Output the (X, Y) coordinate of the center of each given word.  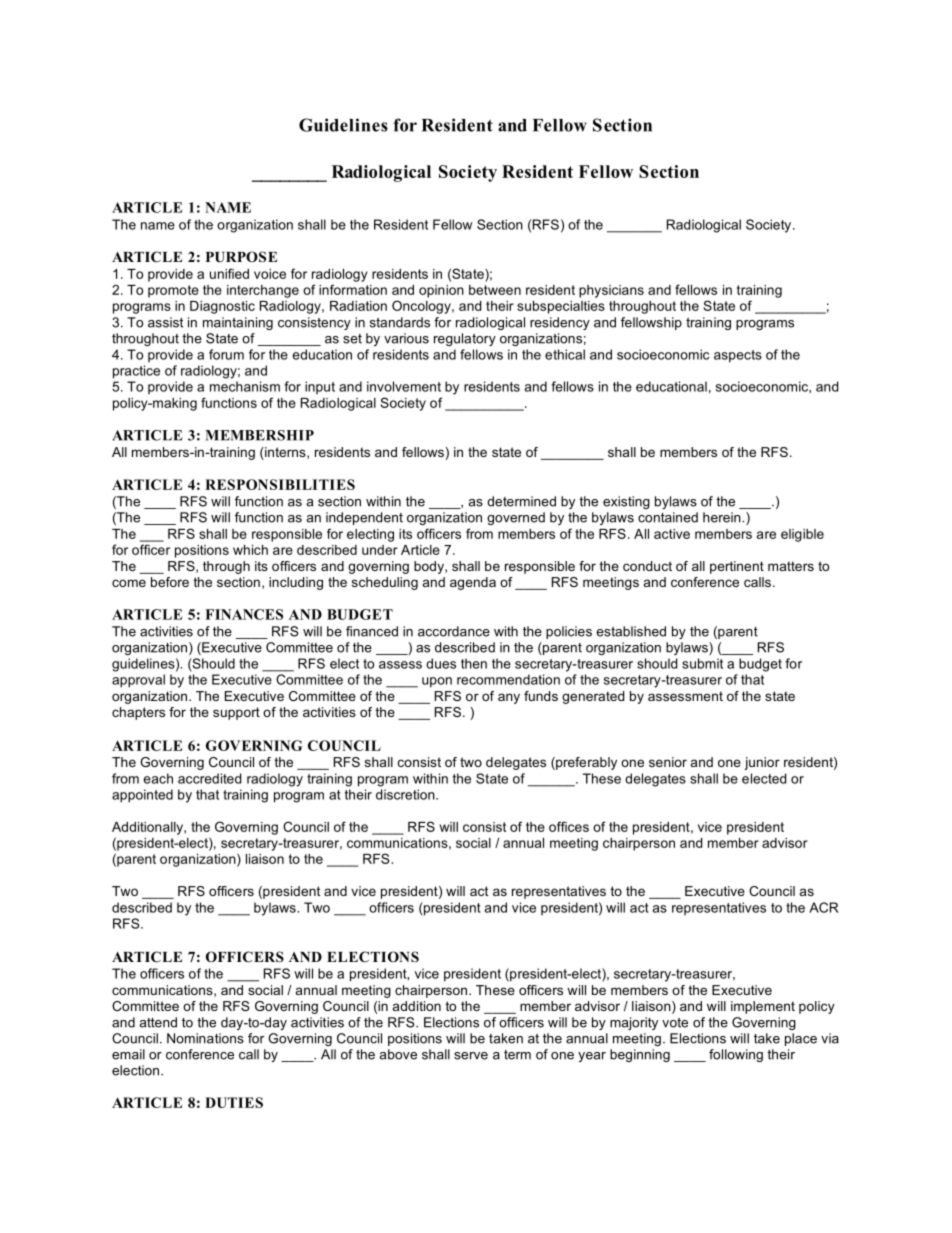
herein (723, 517)
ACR (824, 907)
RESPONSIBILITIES (280, 484)
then (474, 663)
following (736, 1055)
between (495, 290)
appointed (142, 796)
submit (702, 663)
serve (471, 1056)
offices (569, 826)
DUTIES (234, 1102)
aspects (738, 356)
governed (516, 518)
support (236, 713)
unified (229, 273)
